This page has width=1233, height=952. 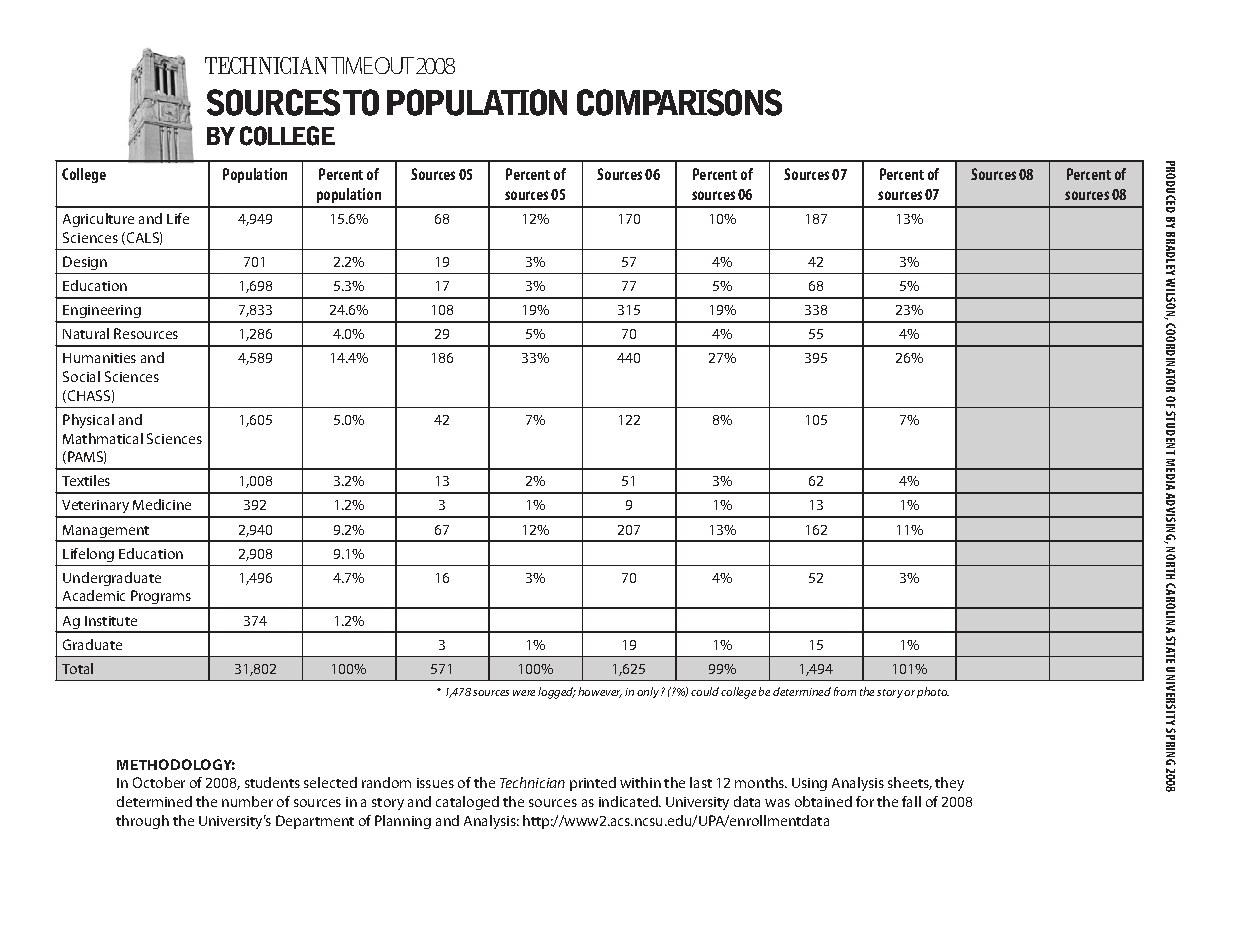 What do you see at coordinates (162, 504) in the page?
I see `Medicine` at bounding box center [162, 504].
